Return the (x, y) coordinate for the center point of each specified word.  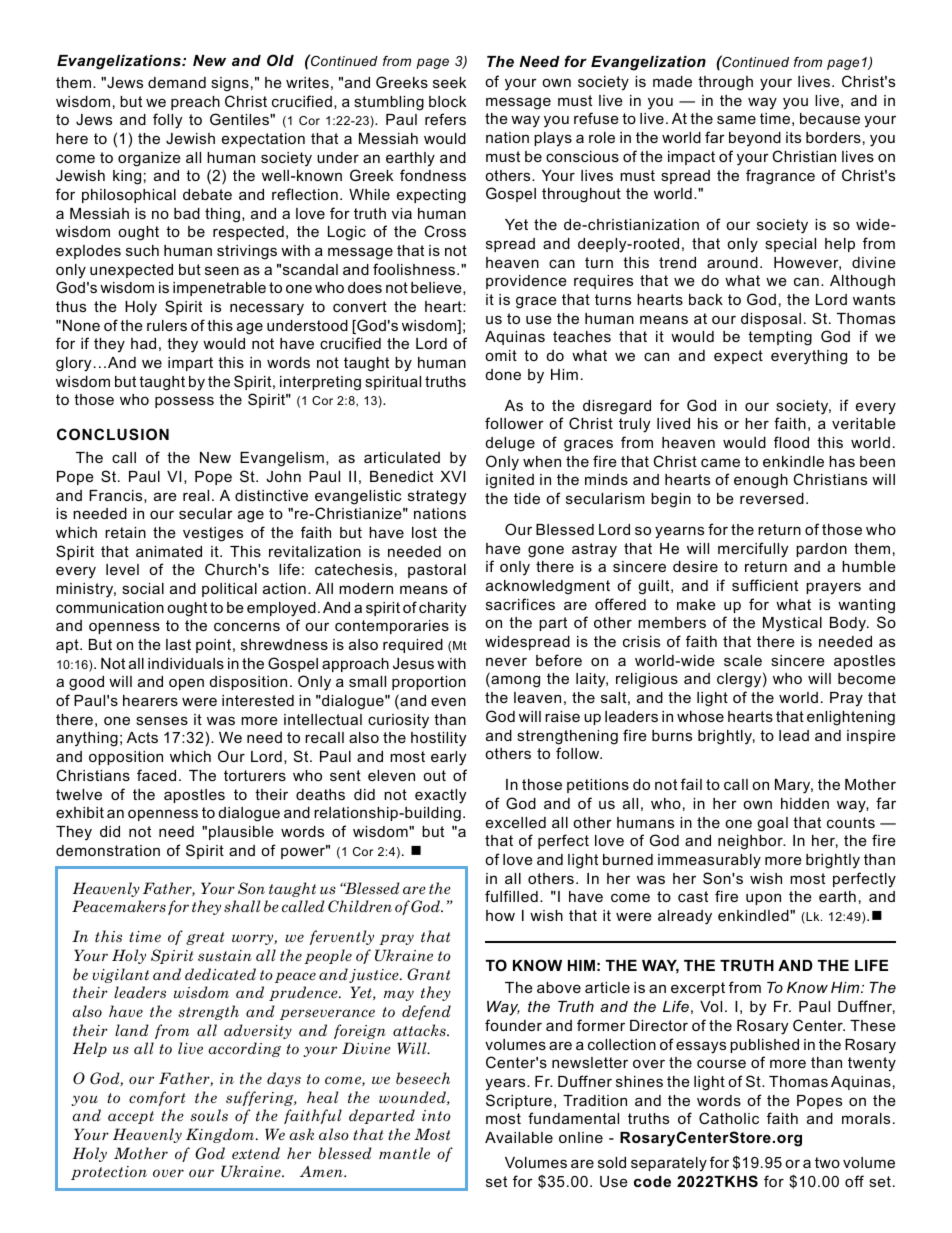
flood (791, 442)
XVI (452, 476)
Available (519, 1137)
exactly (440, 796)
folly (167, 121)
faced (156, 775)
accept (131, 1117)
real (196, 495)
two (827, 1162)
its (793, 137)
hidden (805, 803)
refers (445, 119)
